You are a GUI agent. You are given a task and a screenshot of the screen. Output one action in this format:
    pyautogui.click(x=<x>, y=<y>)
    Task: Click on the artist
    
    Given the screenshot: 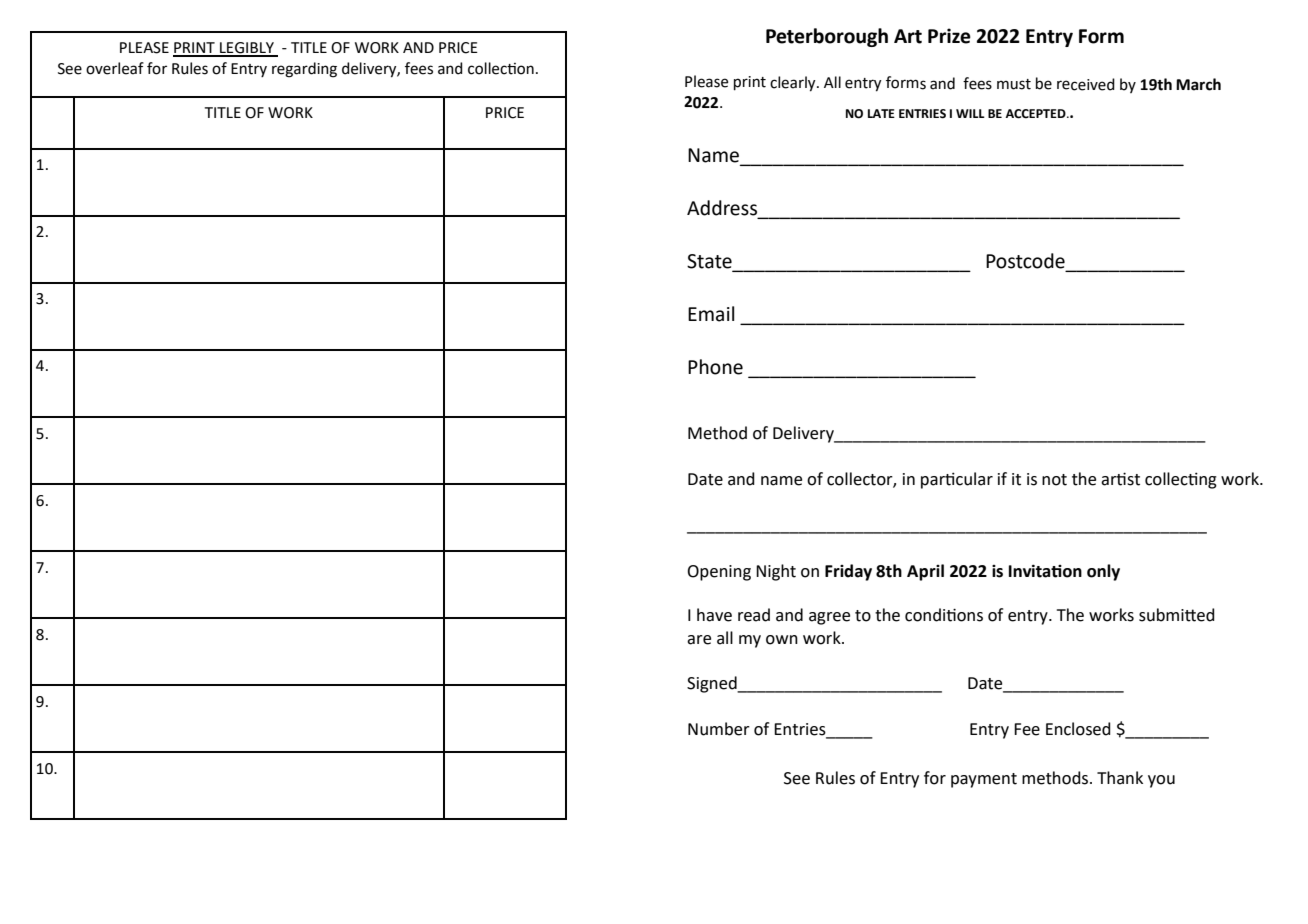 What is the action you would take?
    pyautogui.click(x=1120, y=479)
